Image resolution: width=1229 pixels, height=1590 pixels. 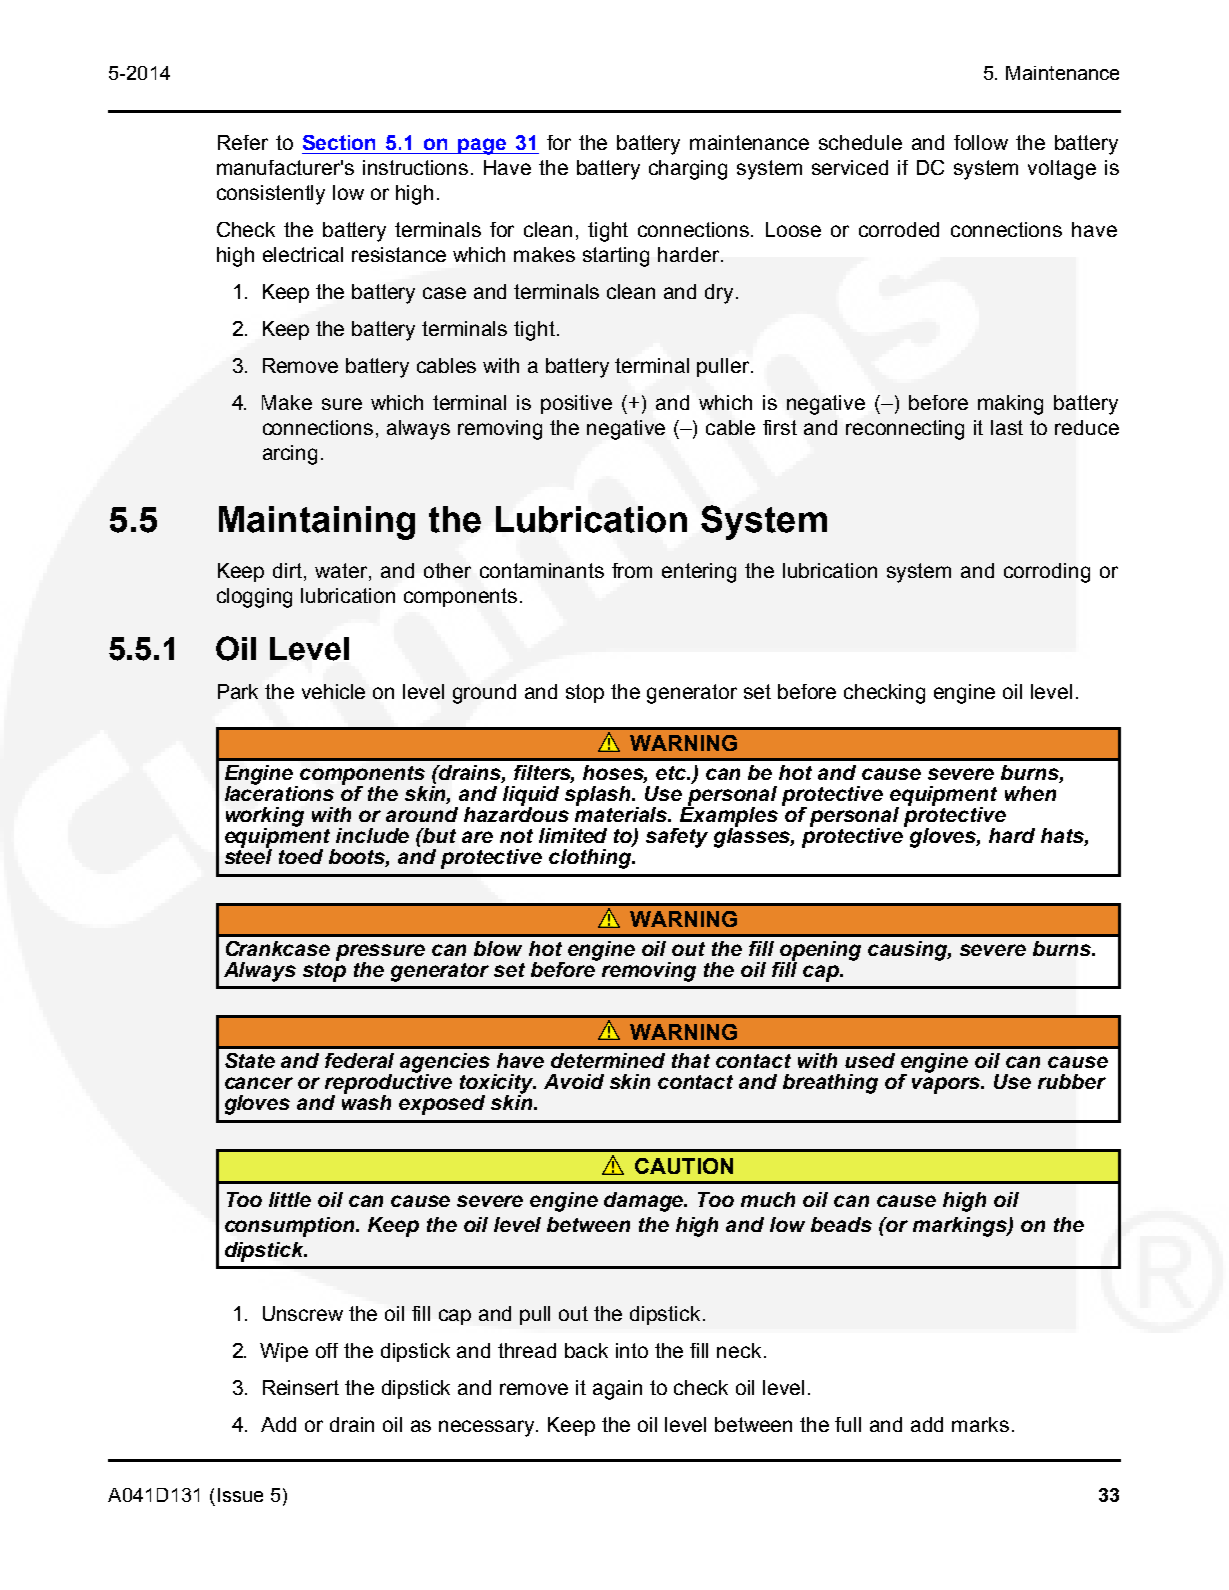 I want to click on Reinsert, so click(x=301, y=1387).
